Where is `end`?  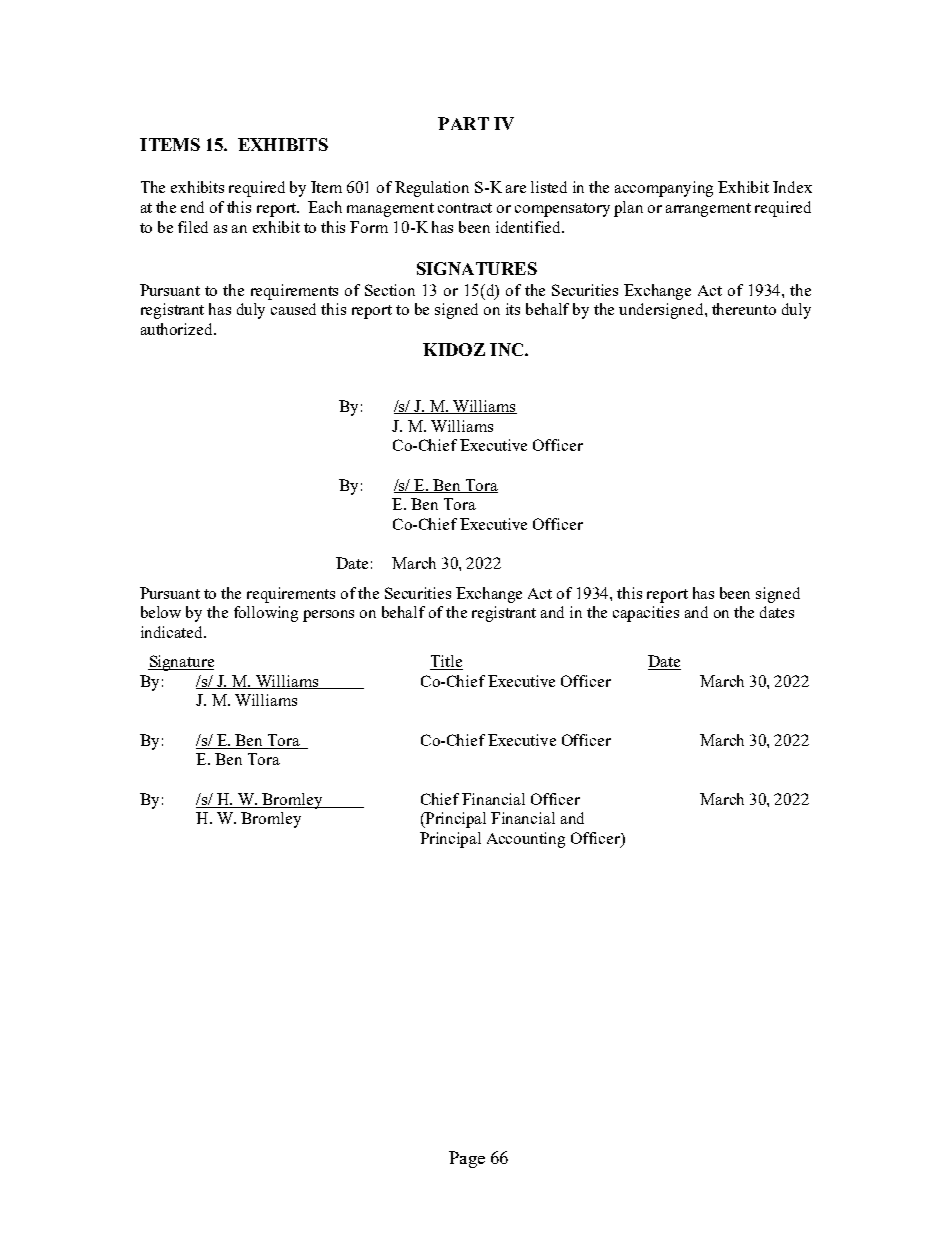
end is located at coordinates (192, 207).
